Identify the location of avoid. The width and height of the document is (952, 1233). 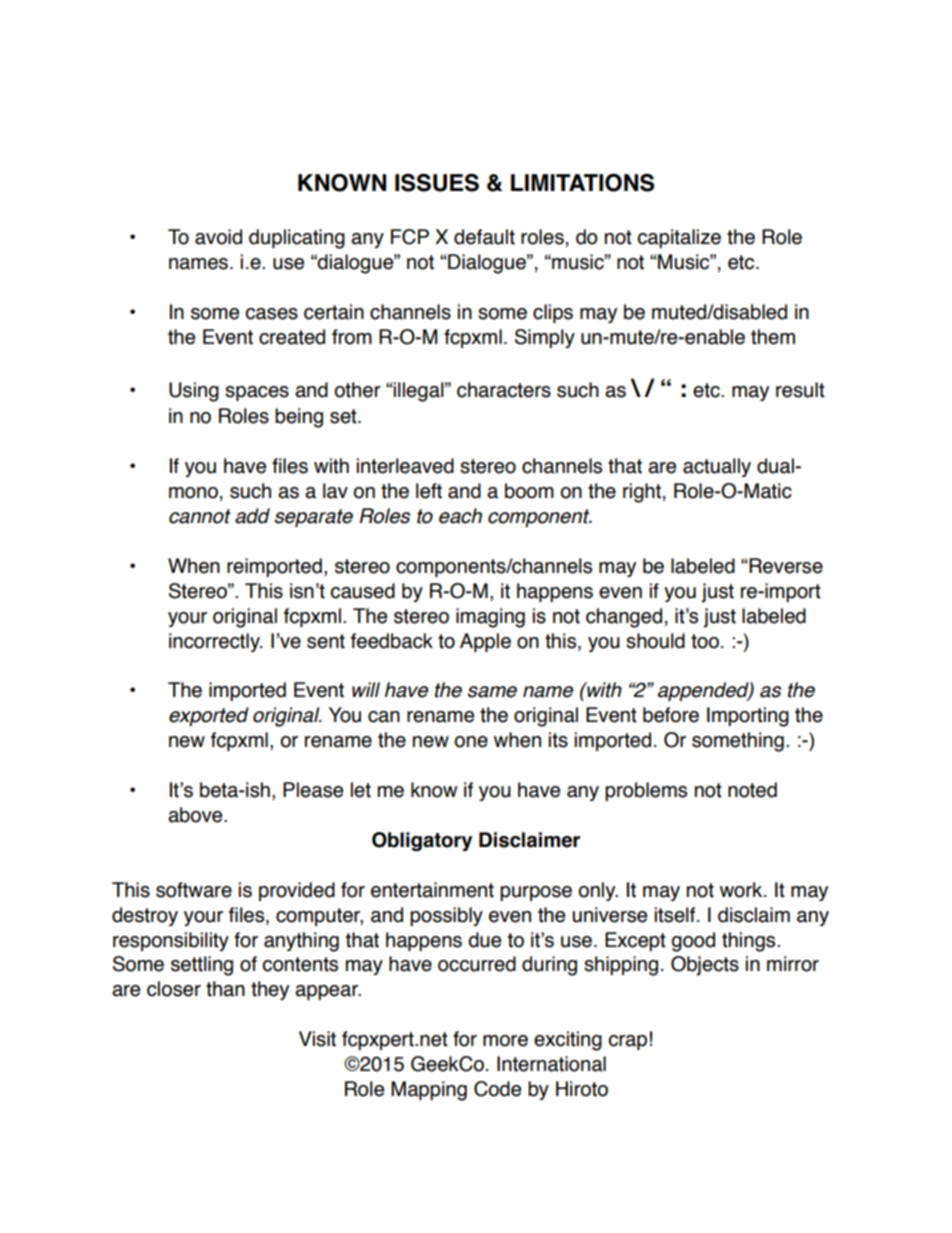
(218, 237).
